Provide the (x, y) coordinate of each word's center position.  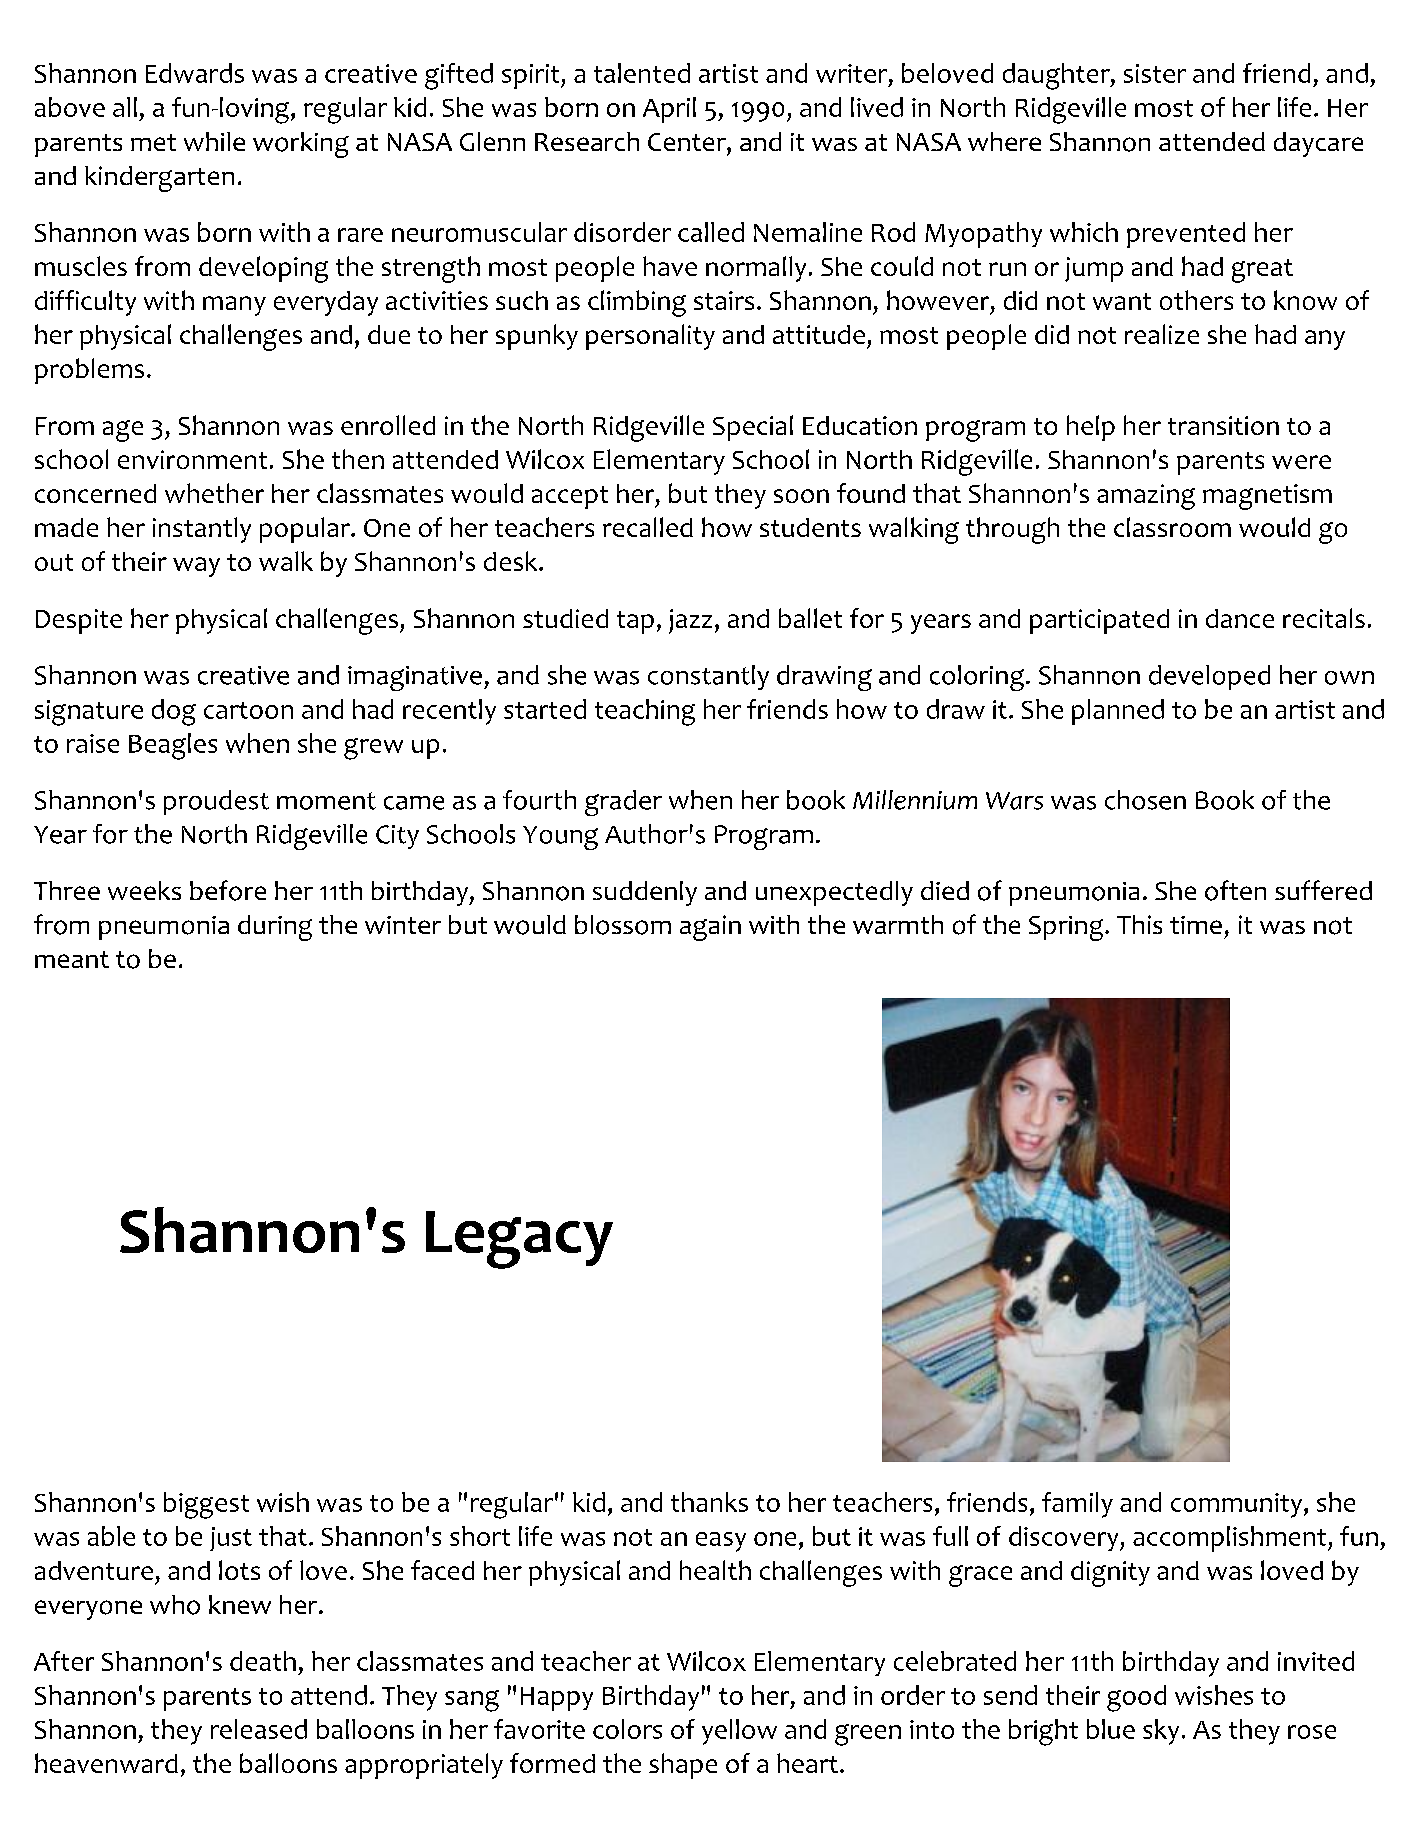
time (1196, 925)
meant (72, 959)
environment (192, 459)
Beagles (173, 746)
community (1238, 1505)
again (710, 928)
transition (1223, 425)
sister (1155, 73)
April (669, 110)
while (214, 141)
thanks (709, 1502)
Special (753, 428)
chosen (1145, 800)
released (259, 1729)
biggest (206, 1505)
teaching (645, 712)
